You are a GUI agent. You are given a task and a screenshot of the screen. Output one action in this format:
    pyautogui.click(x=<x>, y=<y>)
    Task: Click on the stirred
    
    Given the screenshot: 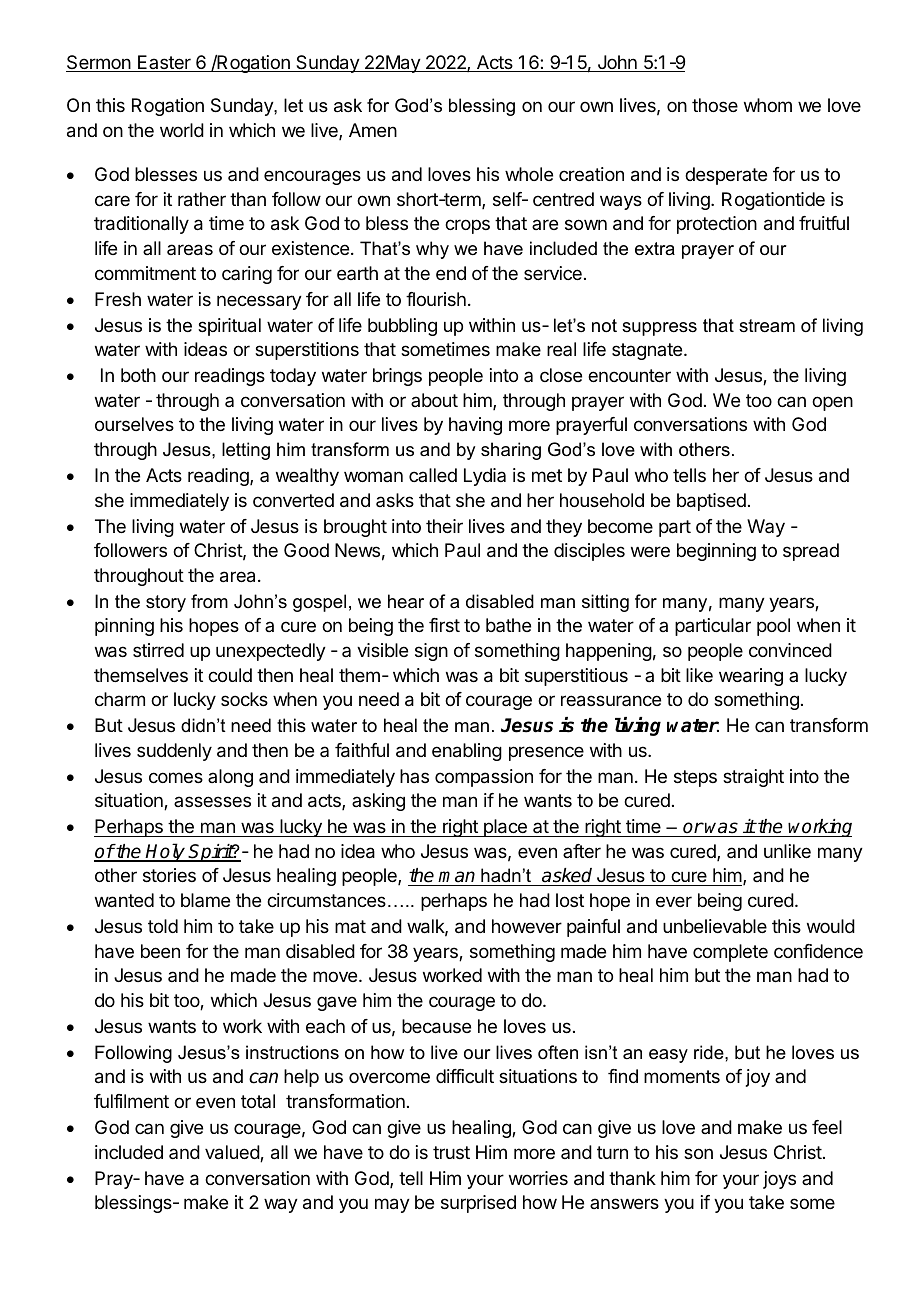 What is the action you would take?
    pyautogui.click(x=158, y=650)
